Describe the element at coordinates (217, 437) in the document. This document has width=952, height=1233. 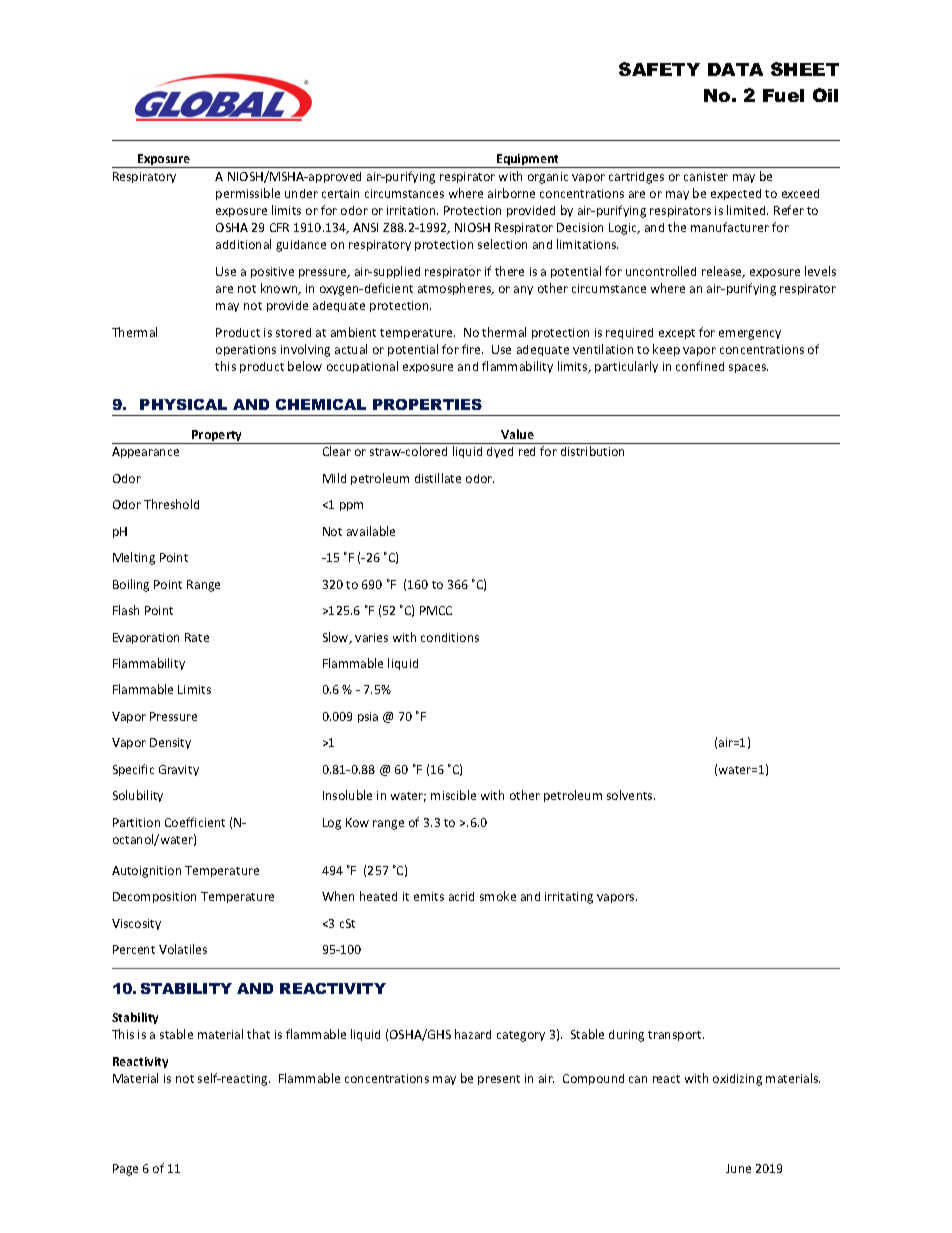
I see `Property` at that location.
